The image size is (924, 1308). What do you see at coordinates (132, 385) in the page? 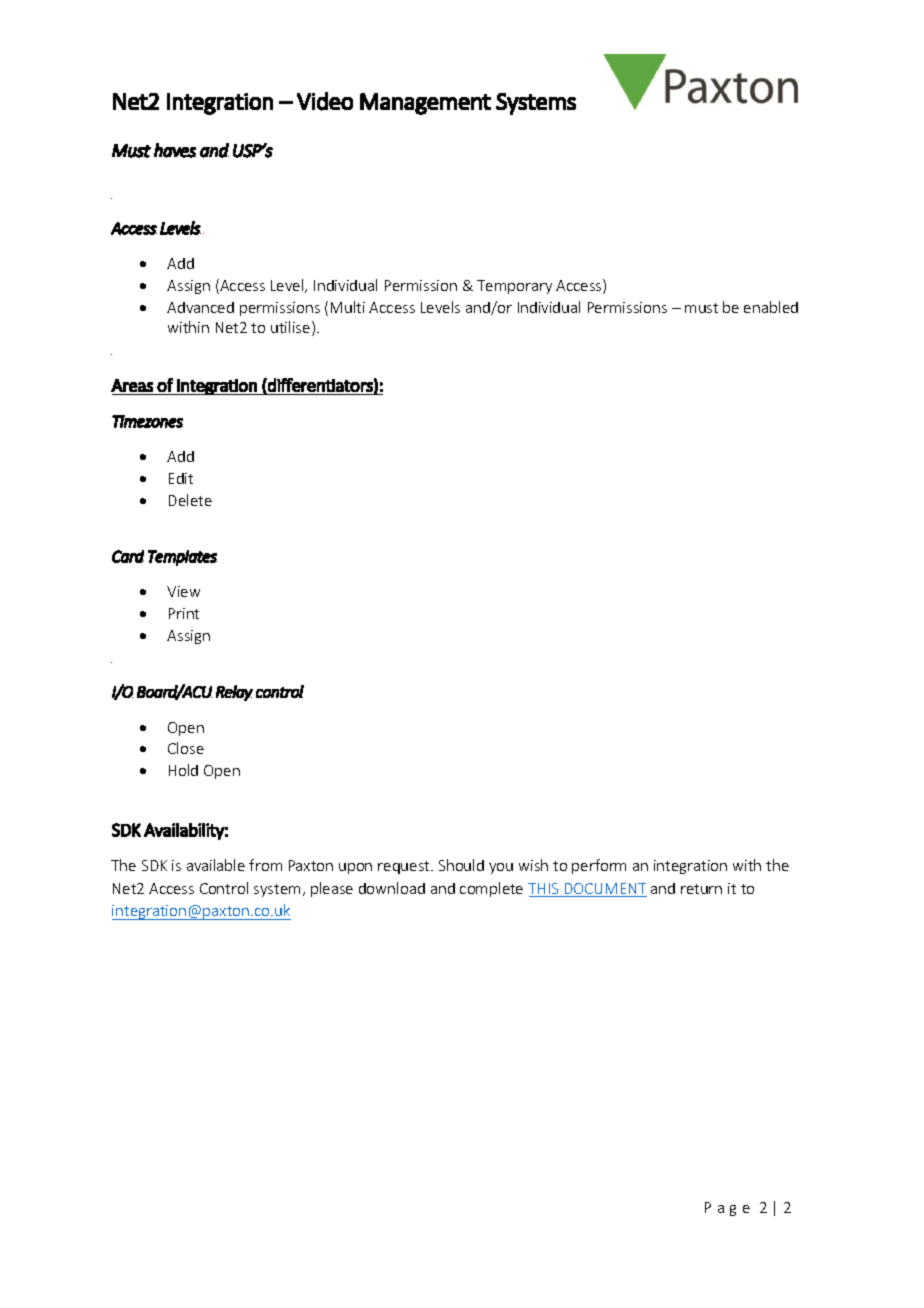
I see `Areas` at bounding box center [132, 385].
